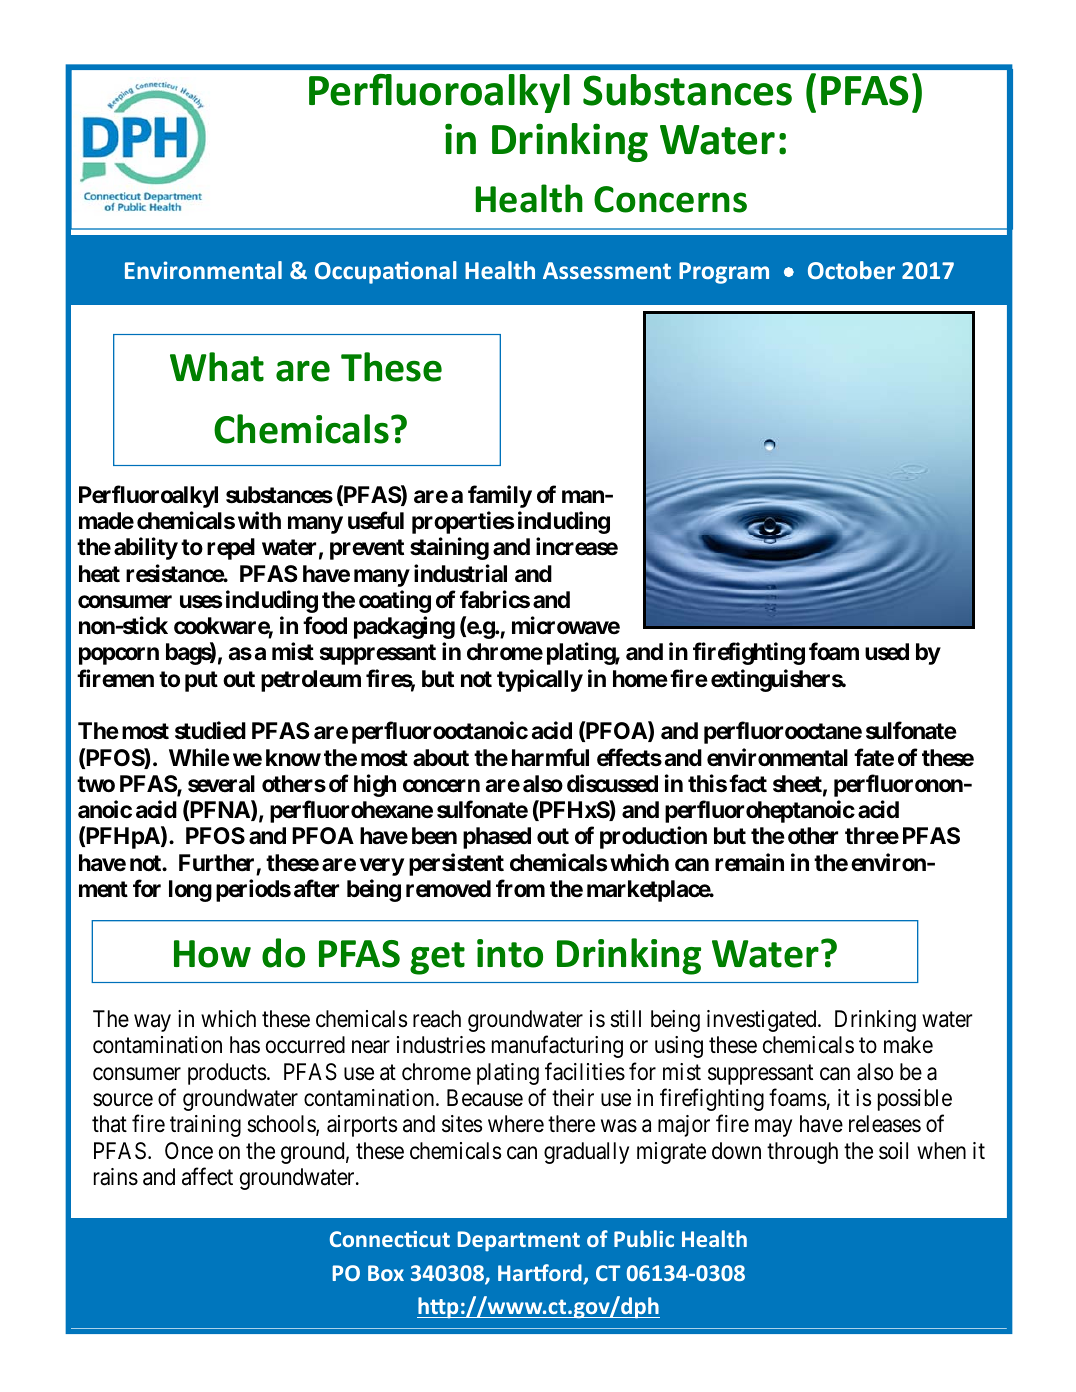  Describe the element at coordinates (550, 757) in the page. I see `harmful` at that location.
